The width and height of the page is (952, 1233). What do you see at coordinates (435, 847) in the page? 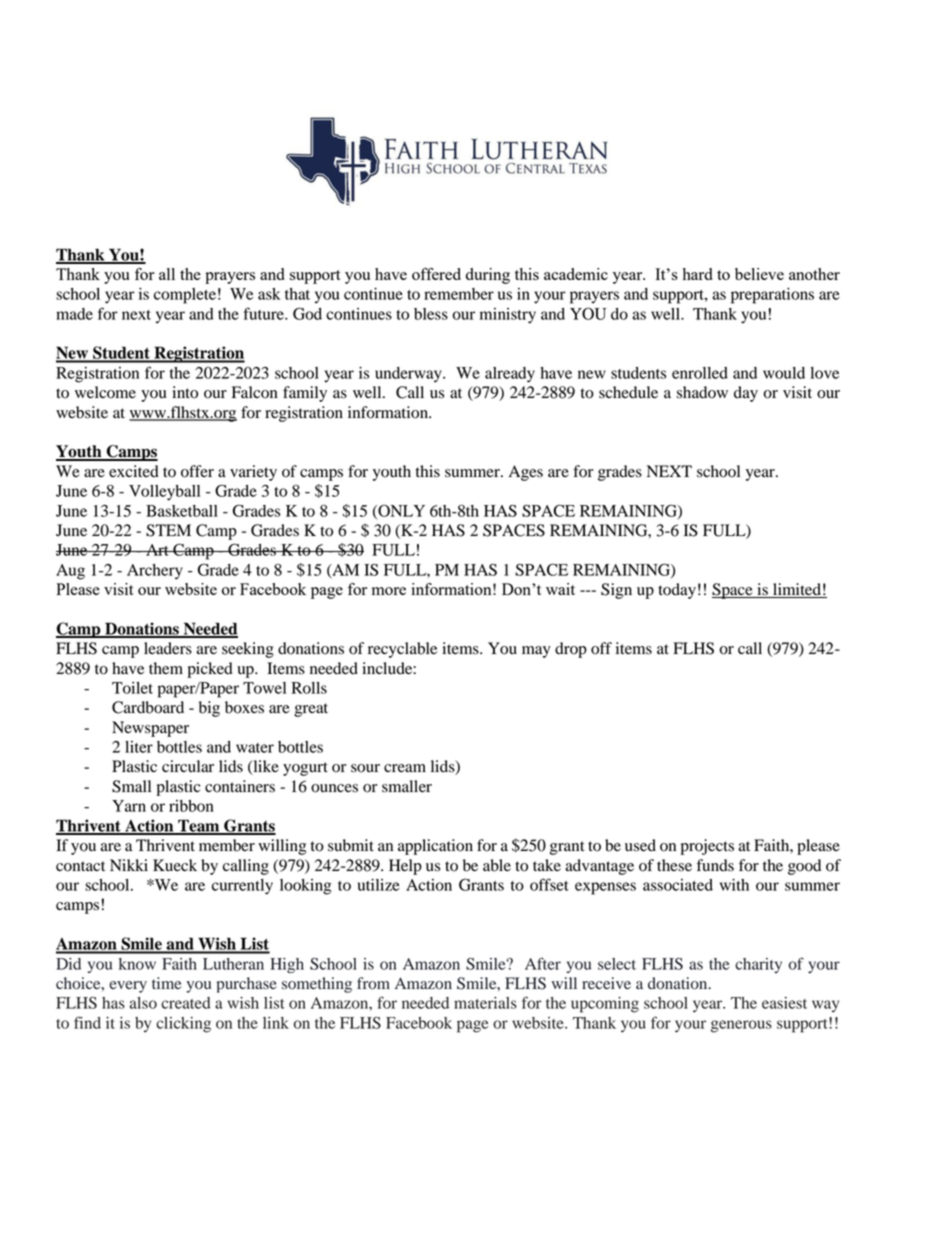
I see `application` at bounding box center [435, 847].
